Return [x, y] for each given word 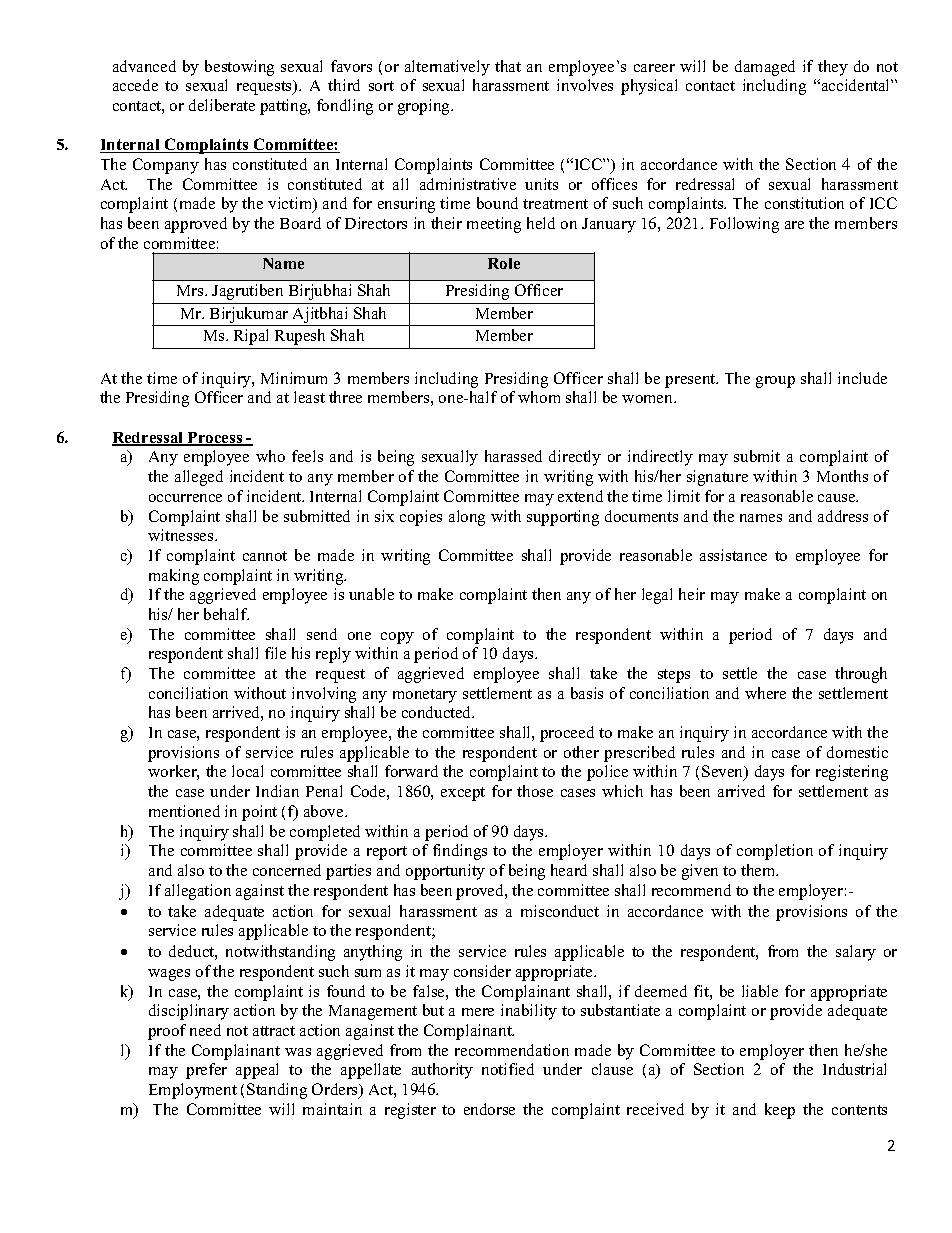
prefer [206, 1071]
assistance [733, 555]
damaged [765, 68]
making [174, 577]
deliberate [222, 105]
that [508, 66]
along [467, 518]
